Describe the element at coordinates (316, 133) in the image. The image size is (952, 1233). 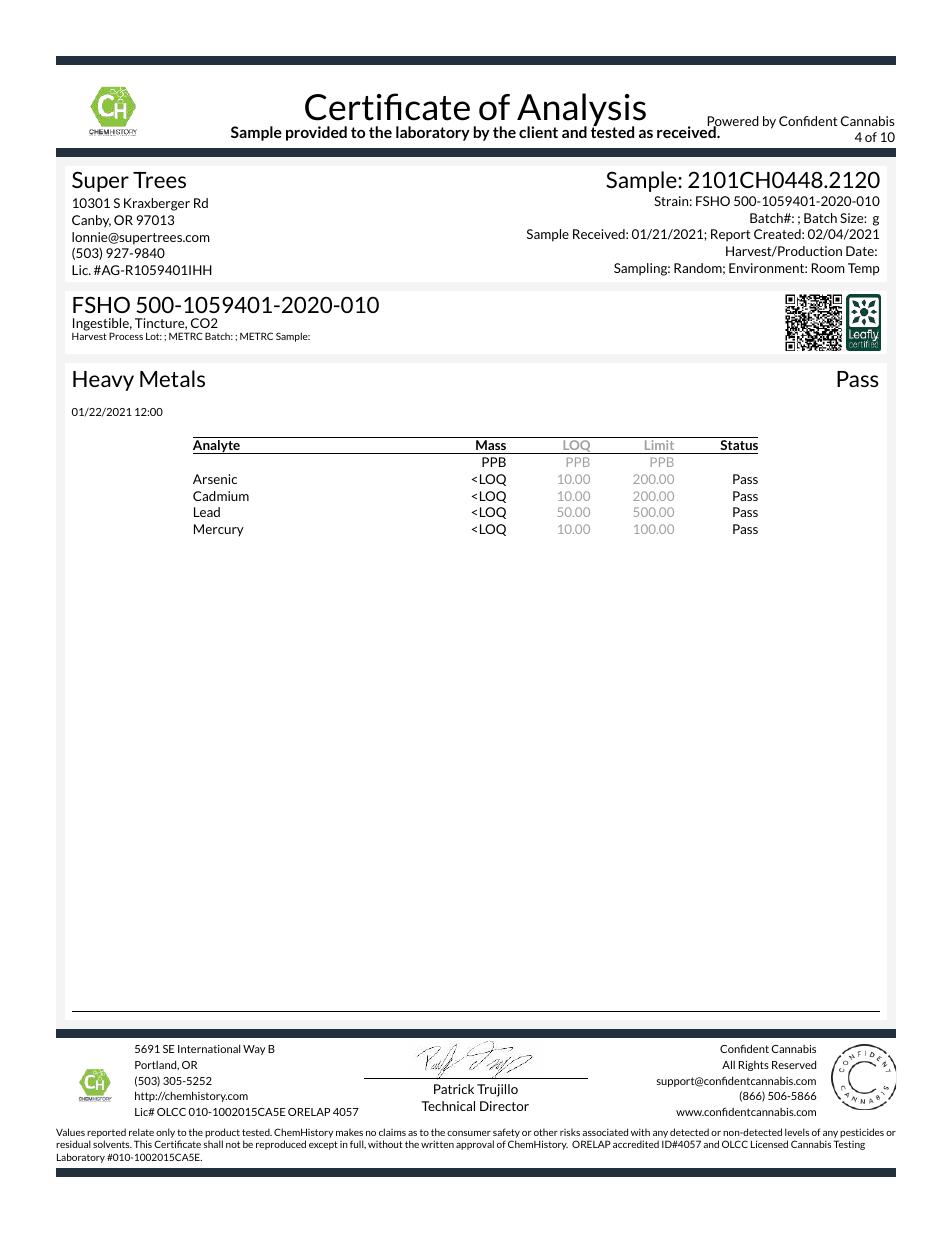
I see `provided` at that location.
